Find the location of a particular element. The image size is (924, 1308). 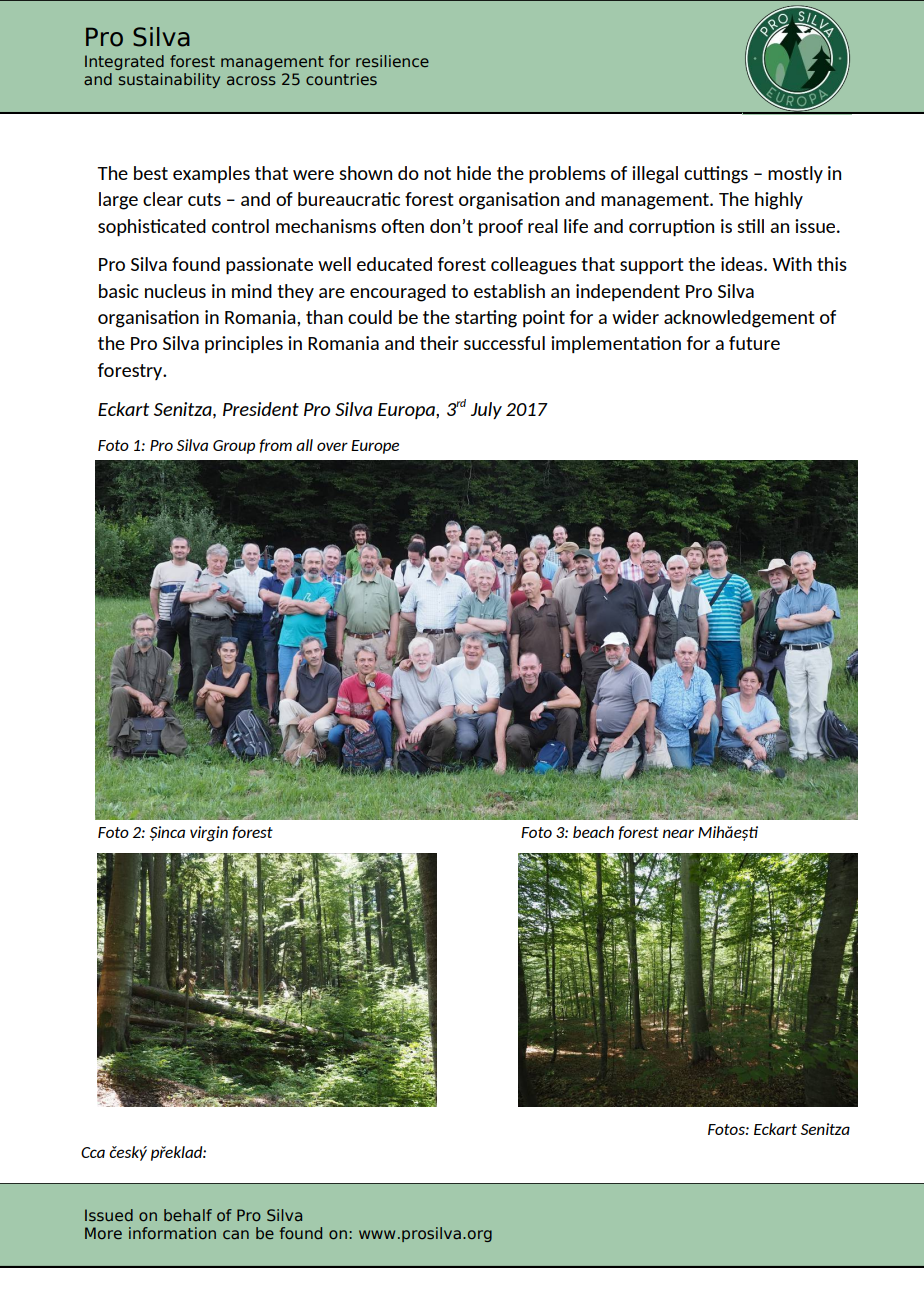

More is located at coordinates (103, 1233).
